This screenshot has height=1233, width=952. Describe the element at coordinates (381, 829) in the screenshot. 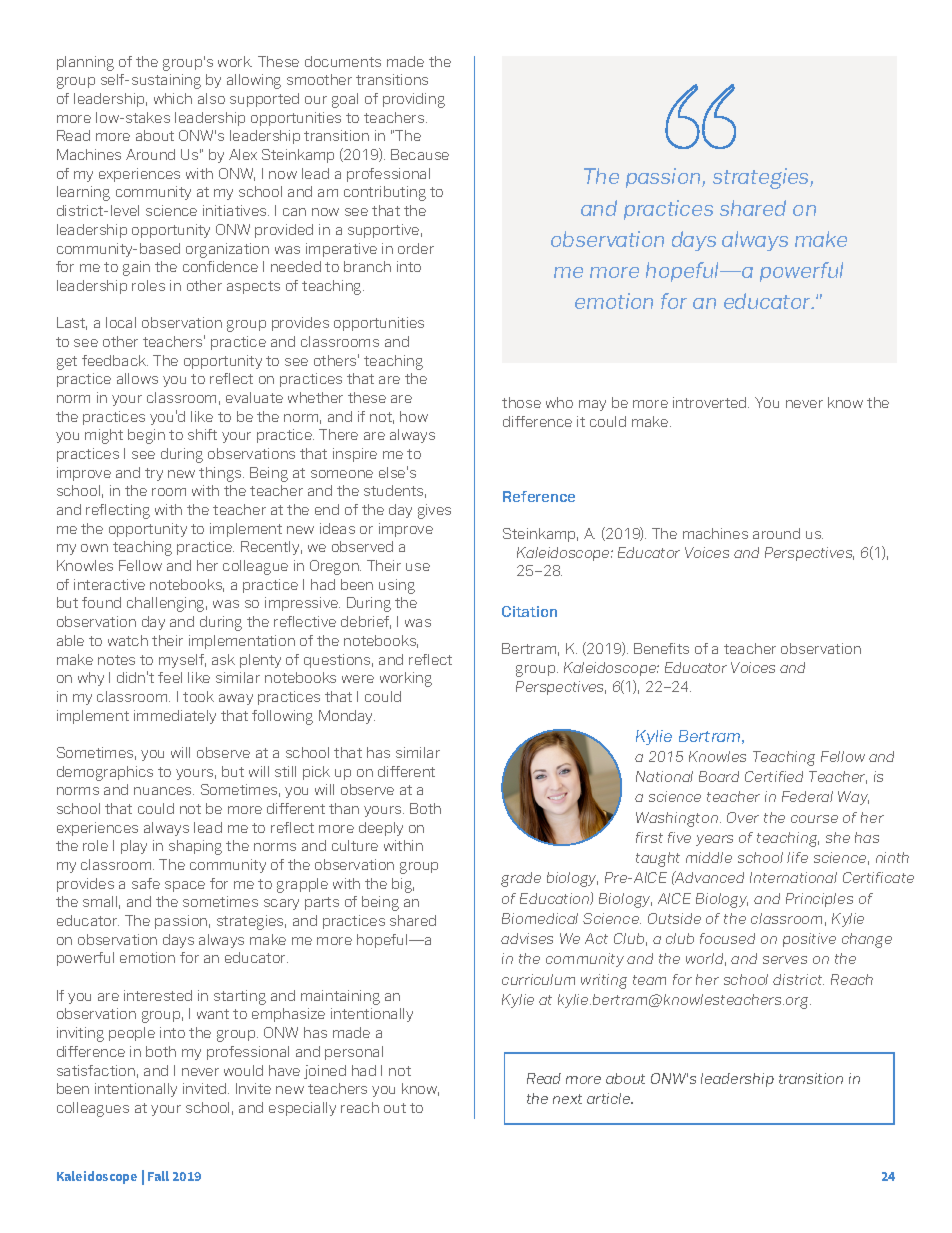

I see `deeply` at that location.
